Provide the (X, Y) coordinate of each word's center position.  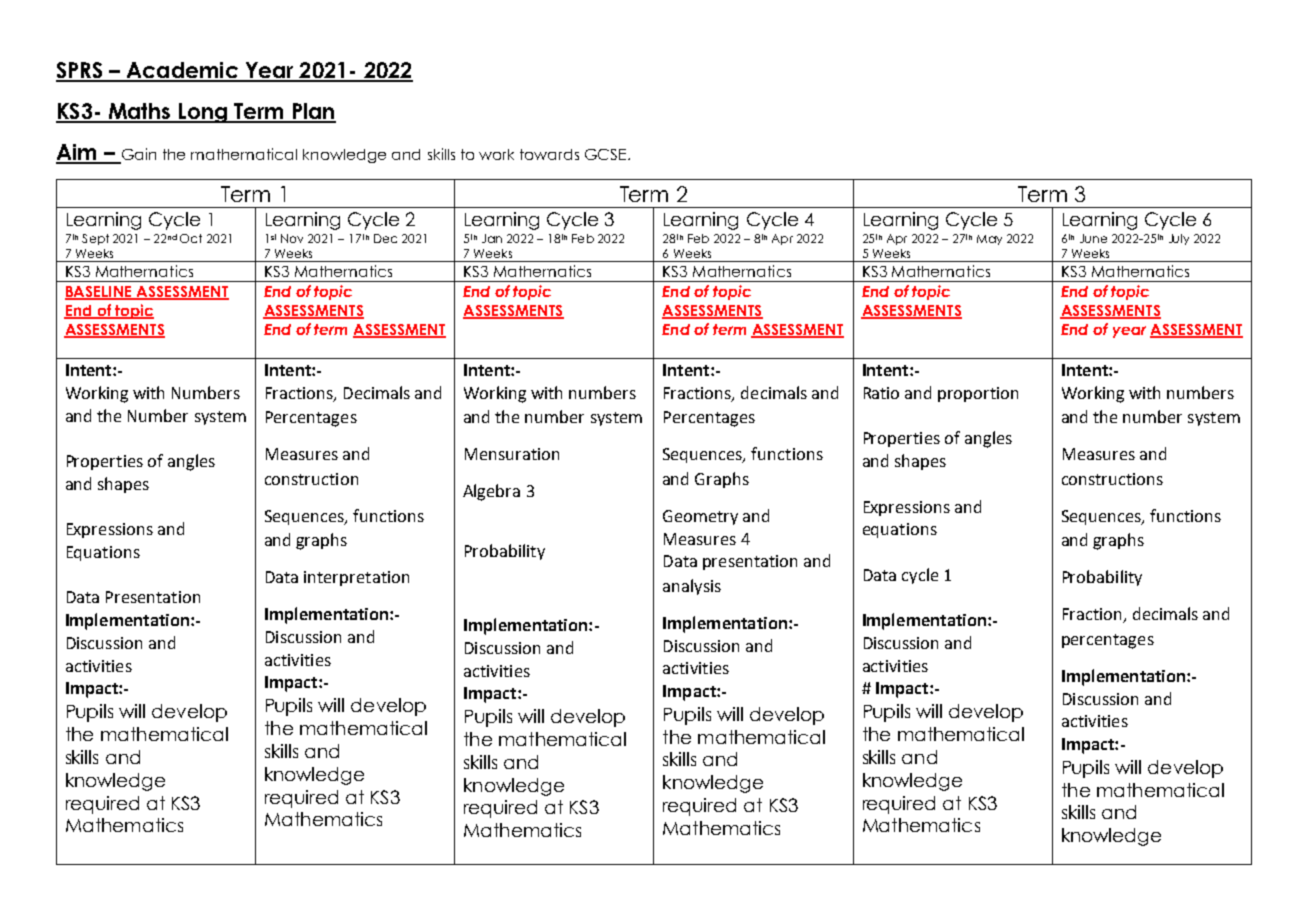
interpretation (356, 578)
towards (549, 154)
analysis (692, 587)
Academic (182, 71)
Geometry (700, 517)
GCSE (607, 154)
